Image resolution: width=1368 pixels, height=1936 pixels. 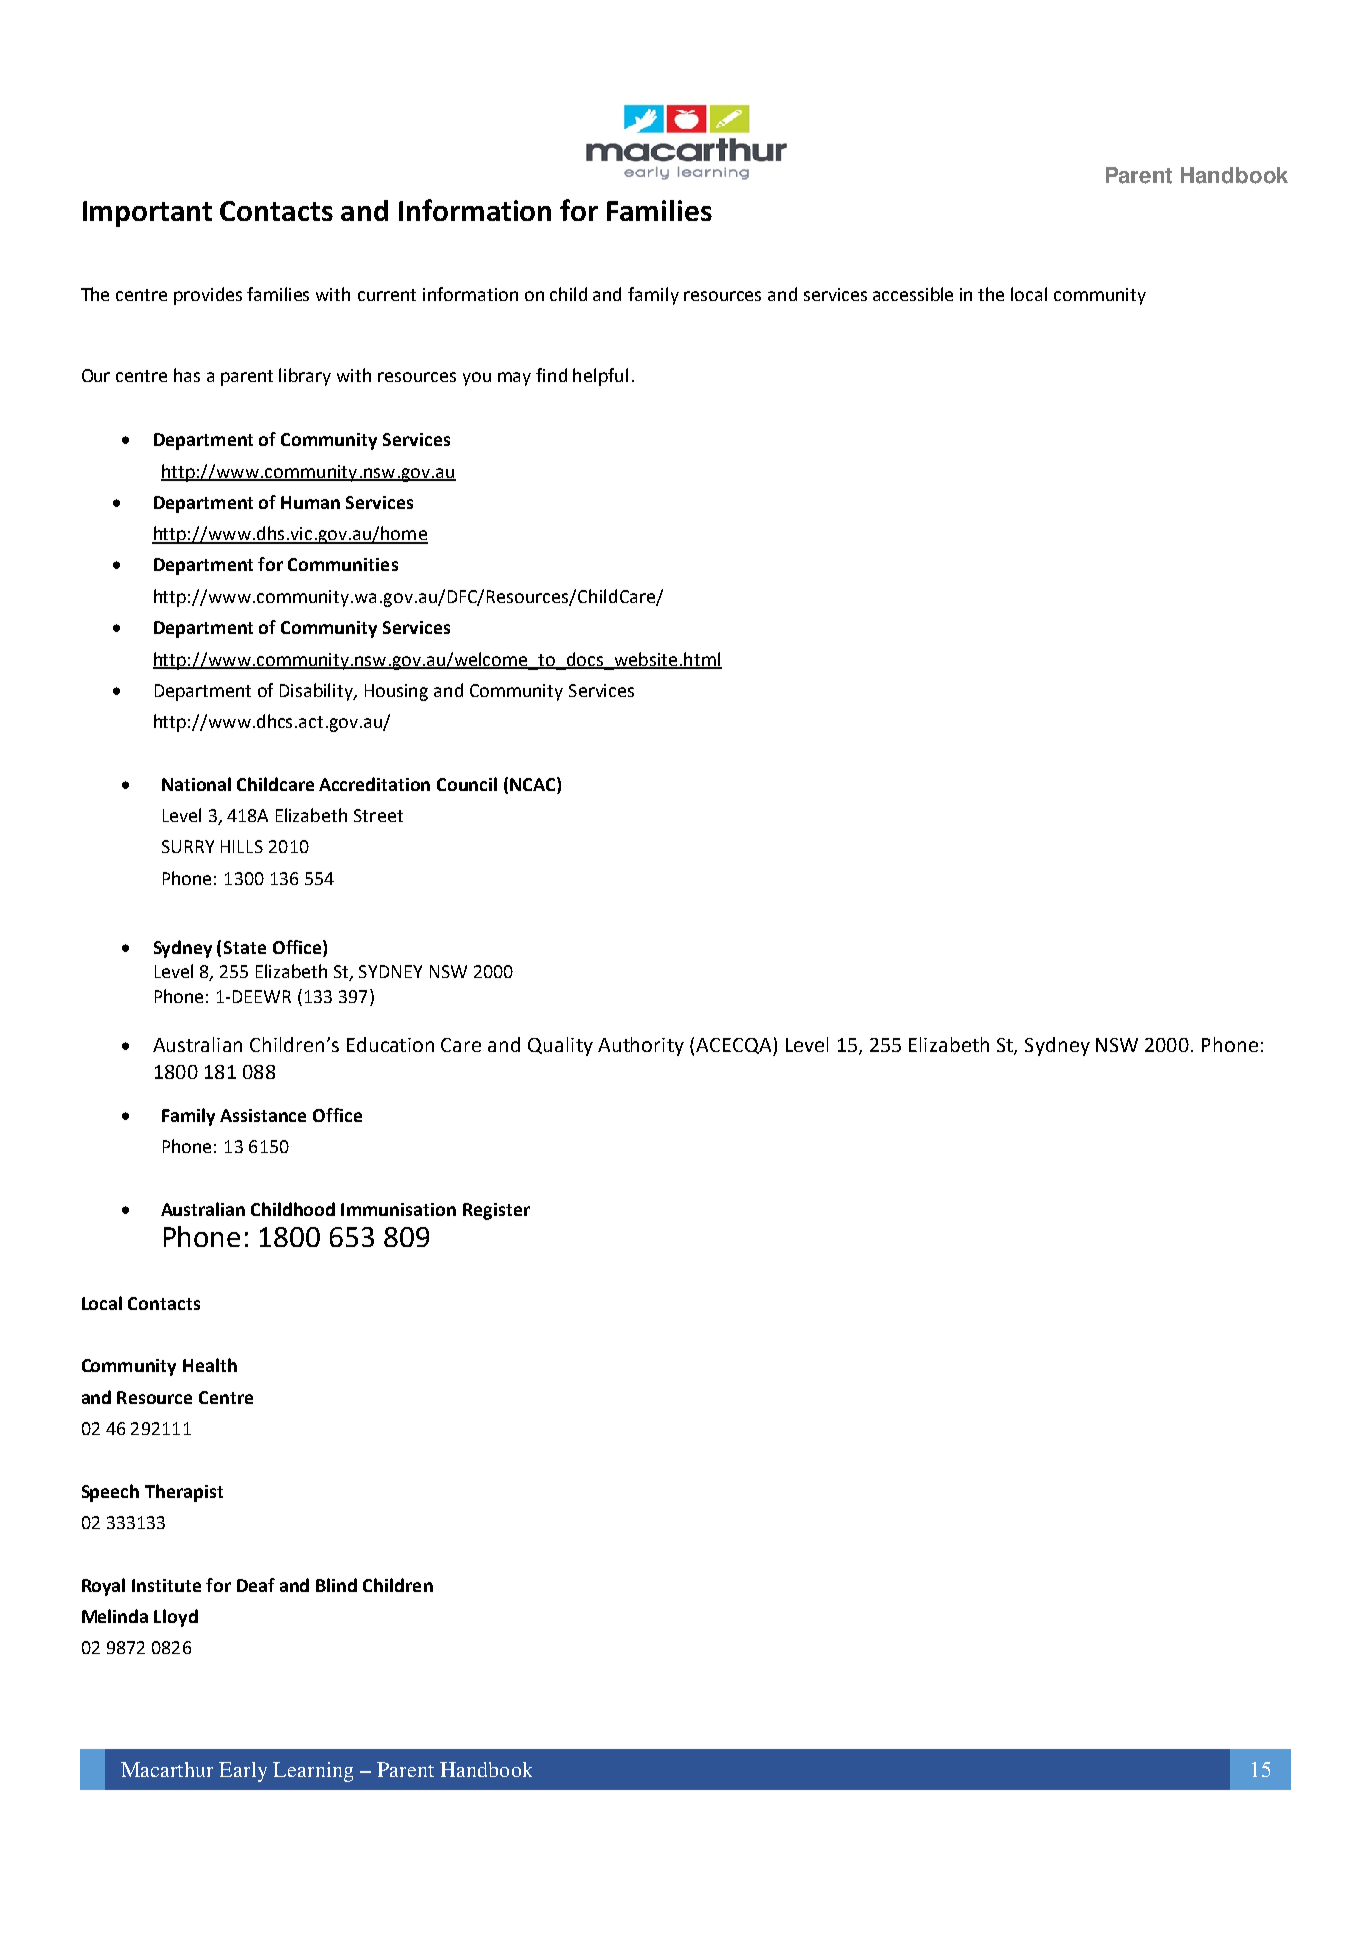 I want to click on National, so click(x=196, y=784).
